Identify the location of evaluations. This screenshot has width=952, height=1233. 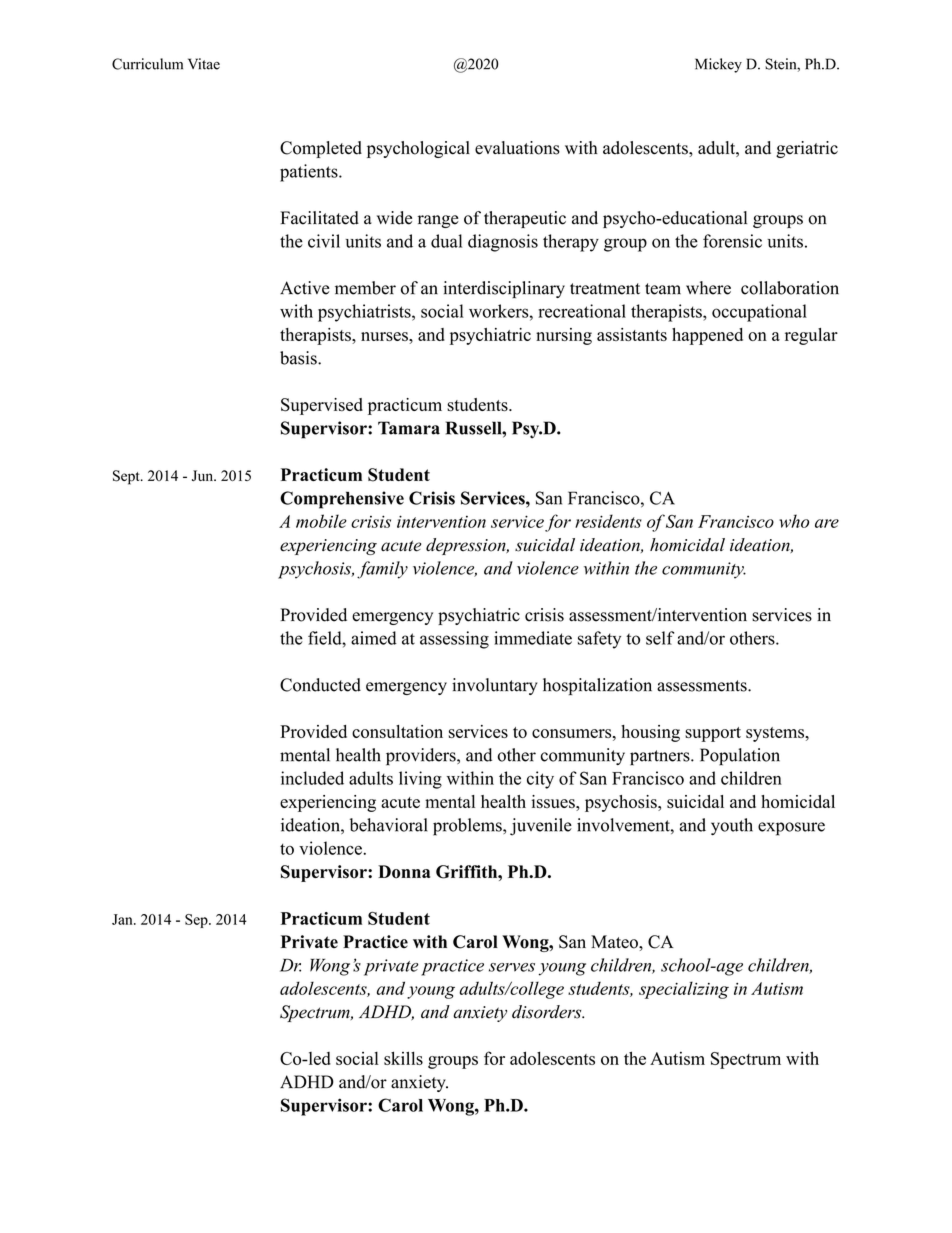
(517, 148).
